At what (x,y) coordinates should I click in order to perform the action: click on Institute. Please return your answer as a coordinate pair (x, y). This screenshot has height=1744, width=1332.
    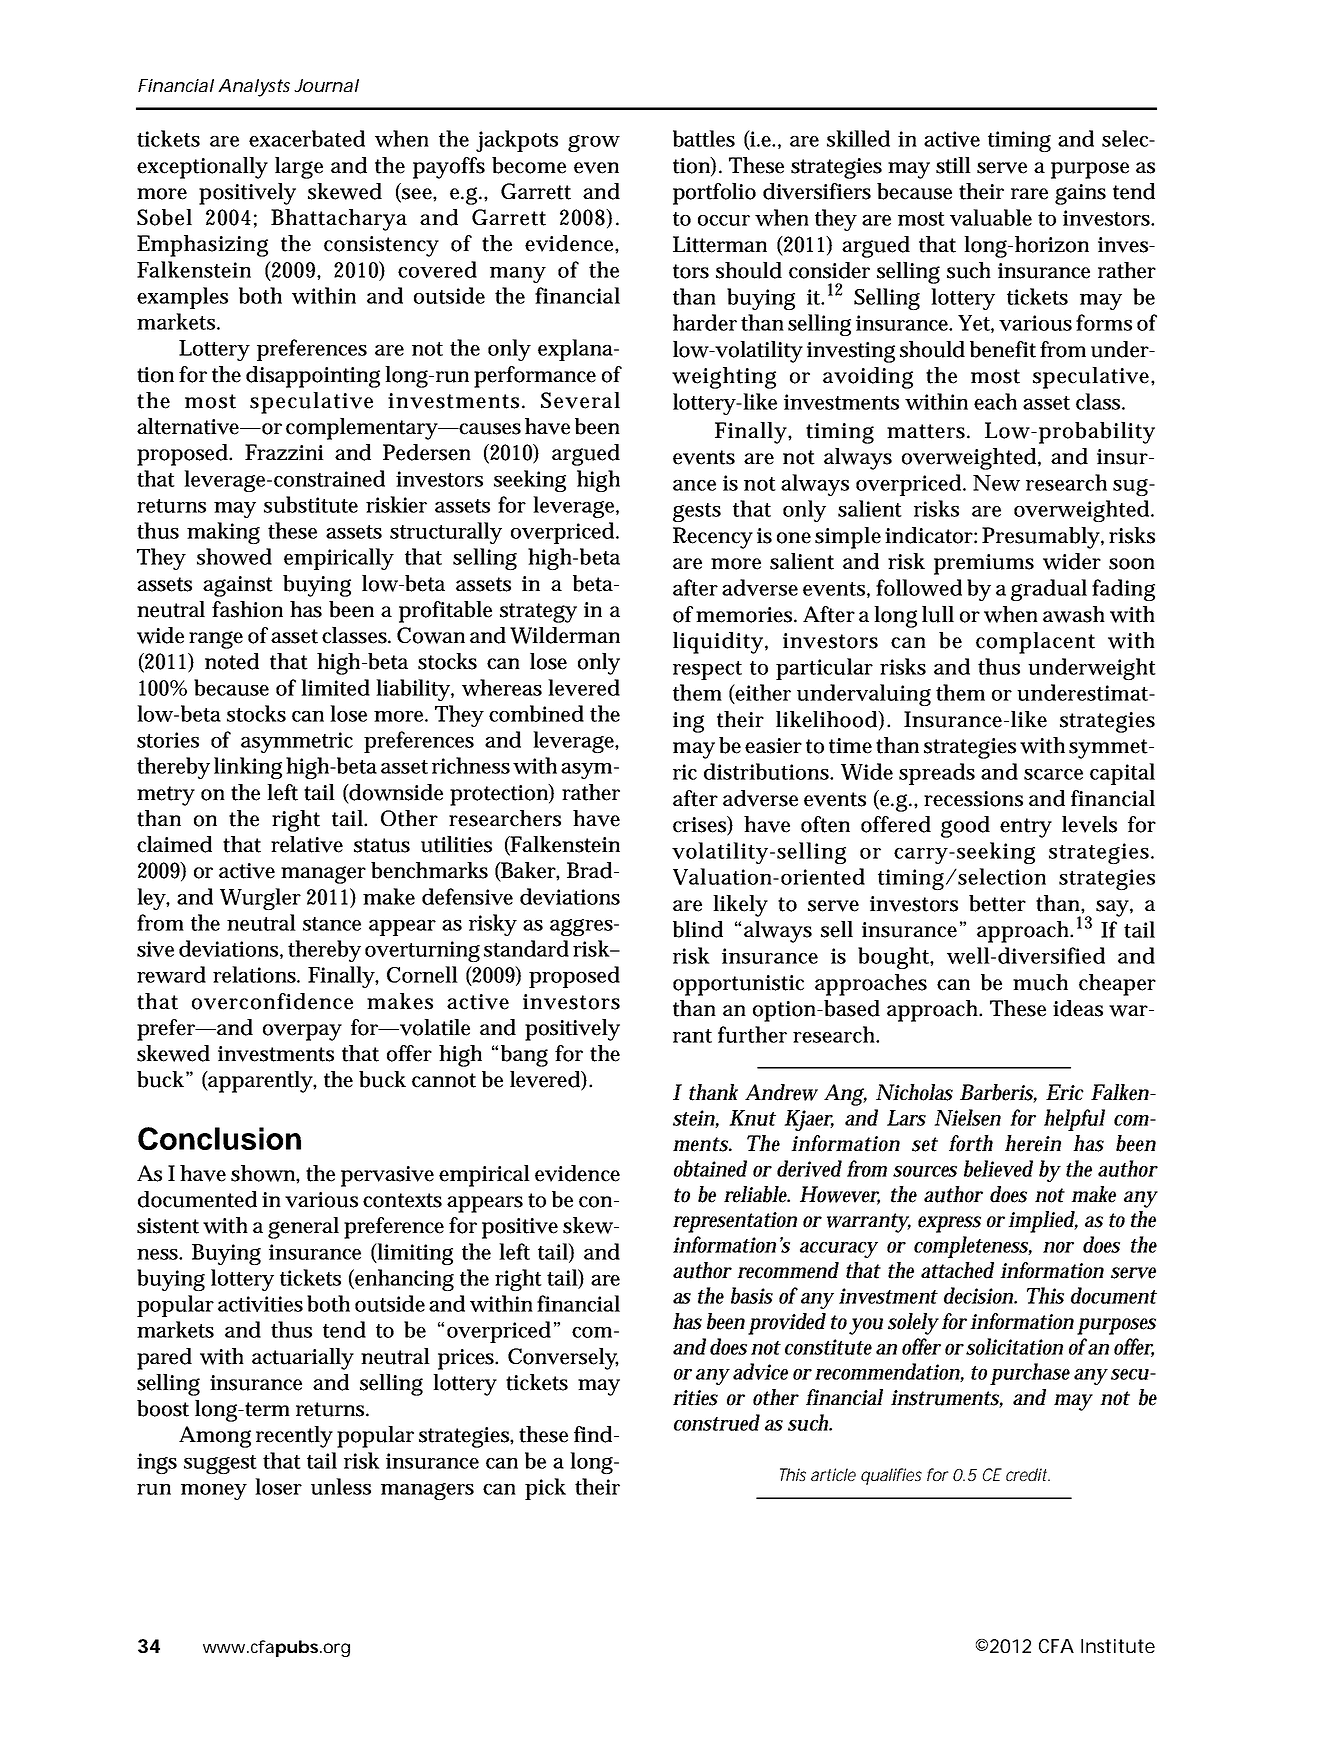
    Looking at the image, I should click on (1118, 1646).
